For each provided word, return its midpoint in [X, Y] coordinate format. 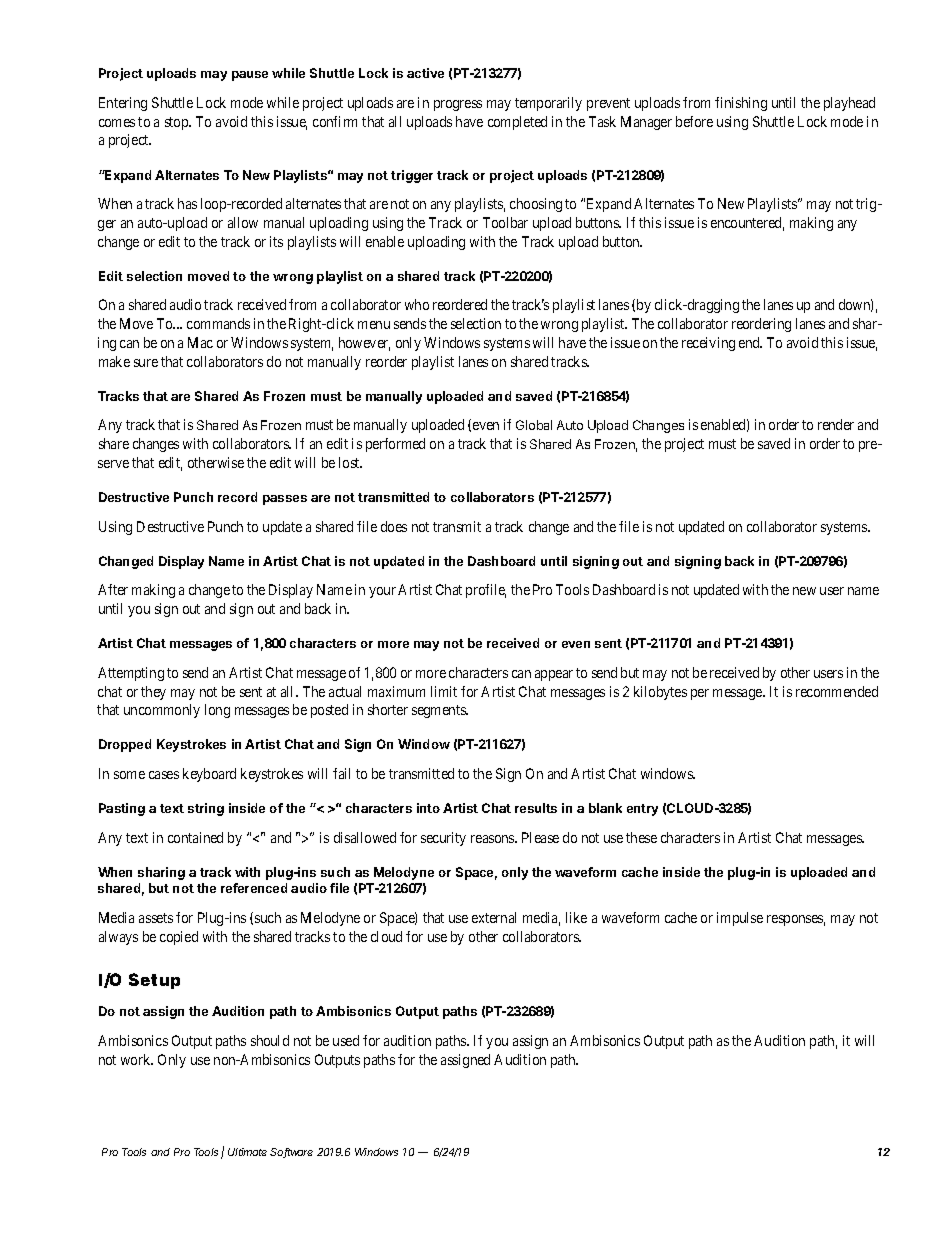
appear [554, 675]
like [576, 917]
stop [177, 123]
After [113, 589]
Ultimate [247, 1152]
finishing [741, 104]
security [443, 839]
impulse [740, 919]
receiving [708, 344]
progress [458, 105]
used [346, 1040]
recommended [837, 691]
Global [534, 425]
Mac [200, 342]
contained [195, 837]
